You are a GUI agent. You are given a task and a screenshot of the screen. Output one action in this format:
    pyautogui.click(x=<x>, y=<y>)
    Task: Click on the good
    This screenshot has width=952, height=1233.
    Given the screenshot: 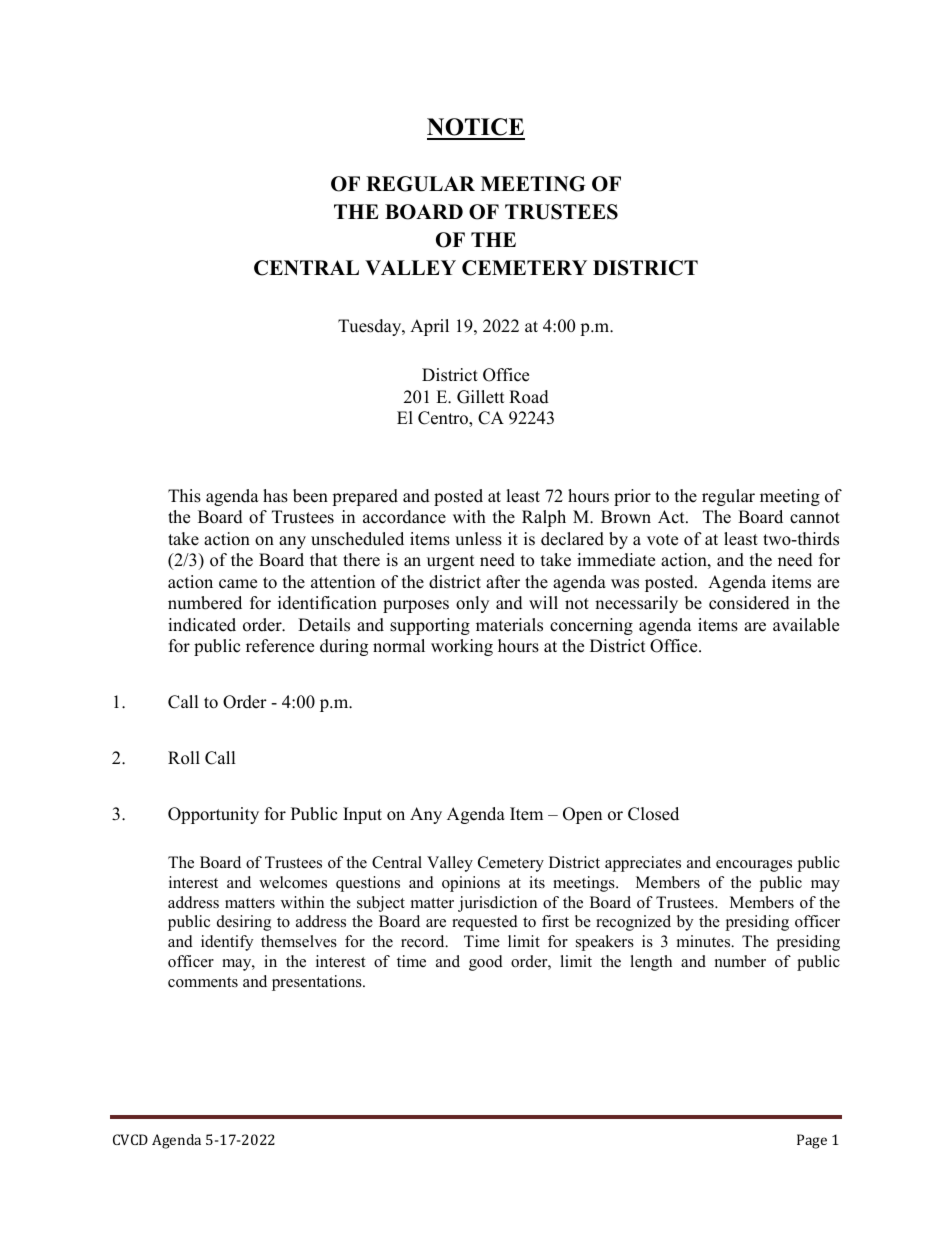 What is the action you would take?
    pyautogui.click(x=486, y=963)
